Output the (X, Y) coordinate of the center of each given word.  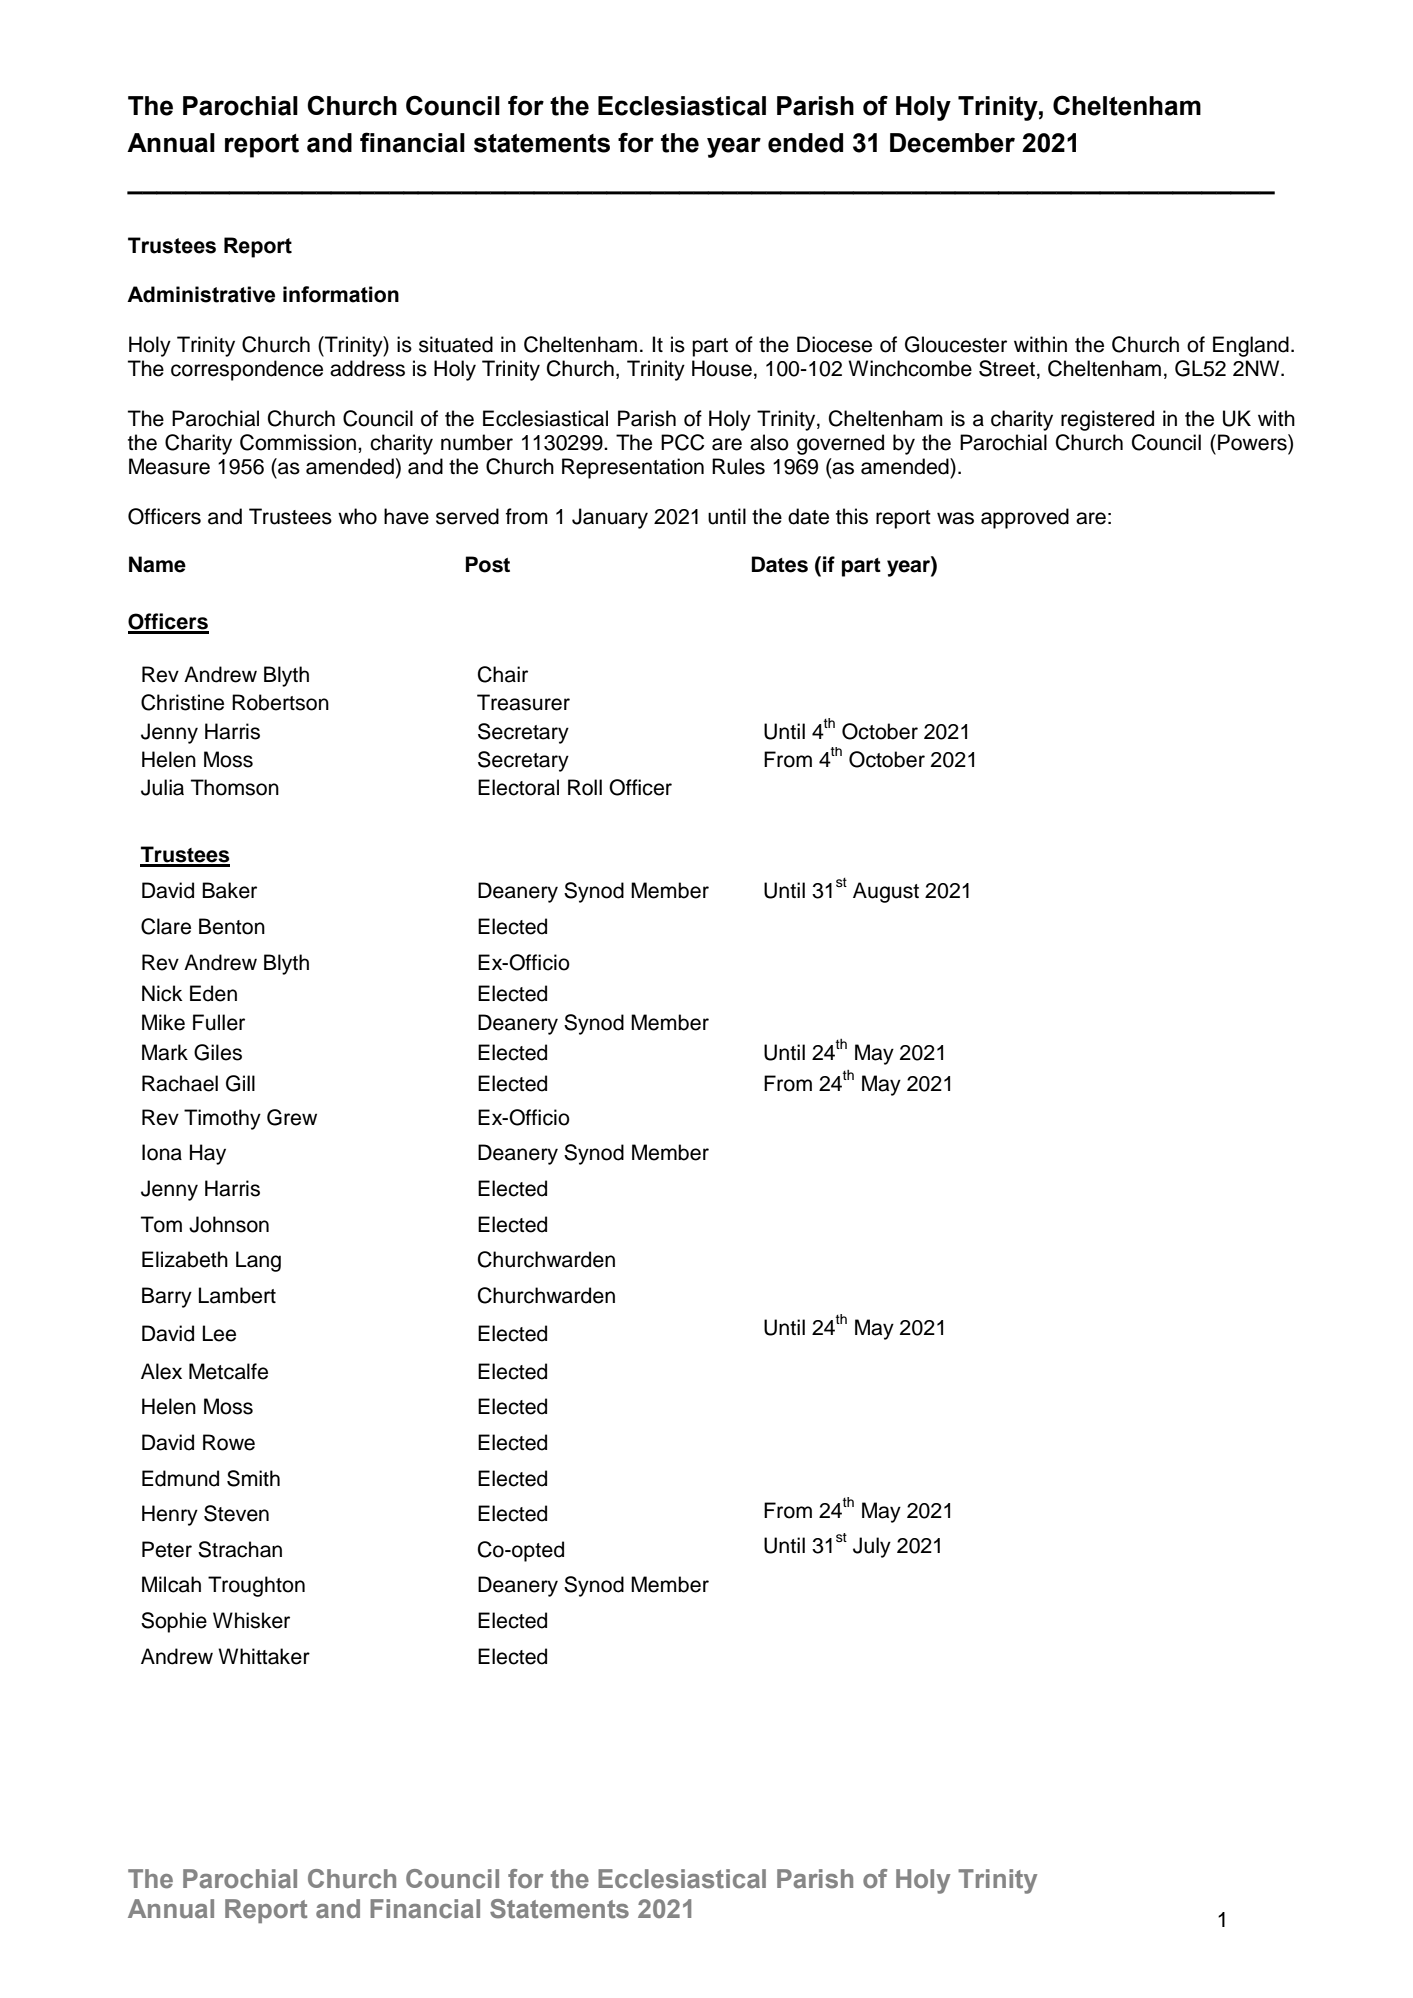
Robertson (280, 702)
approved (1025, 518)
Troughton (256, 1586)
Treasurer (523, 702)
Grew (292, 1117)
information (341, 294)
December (952, 143)
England (1251, 346)
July (872, 1547)
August (886, 892)
